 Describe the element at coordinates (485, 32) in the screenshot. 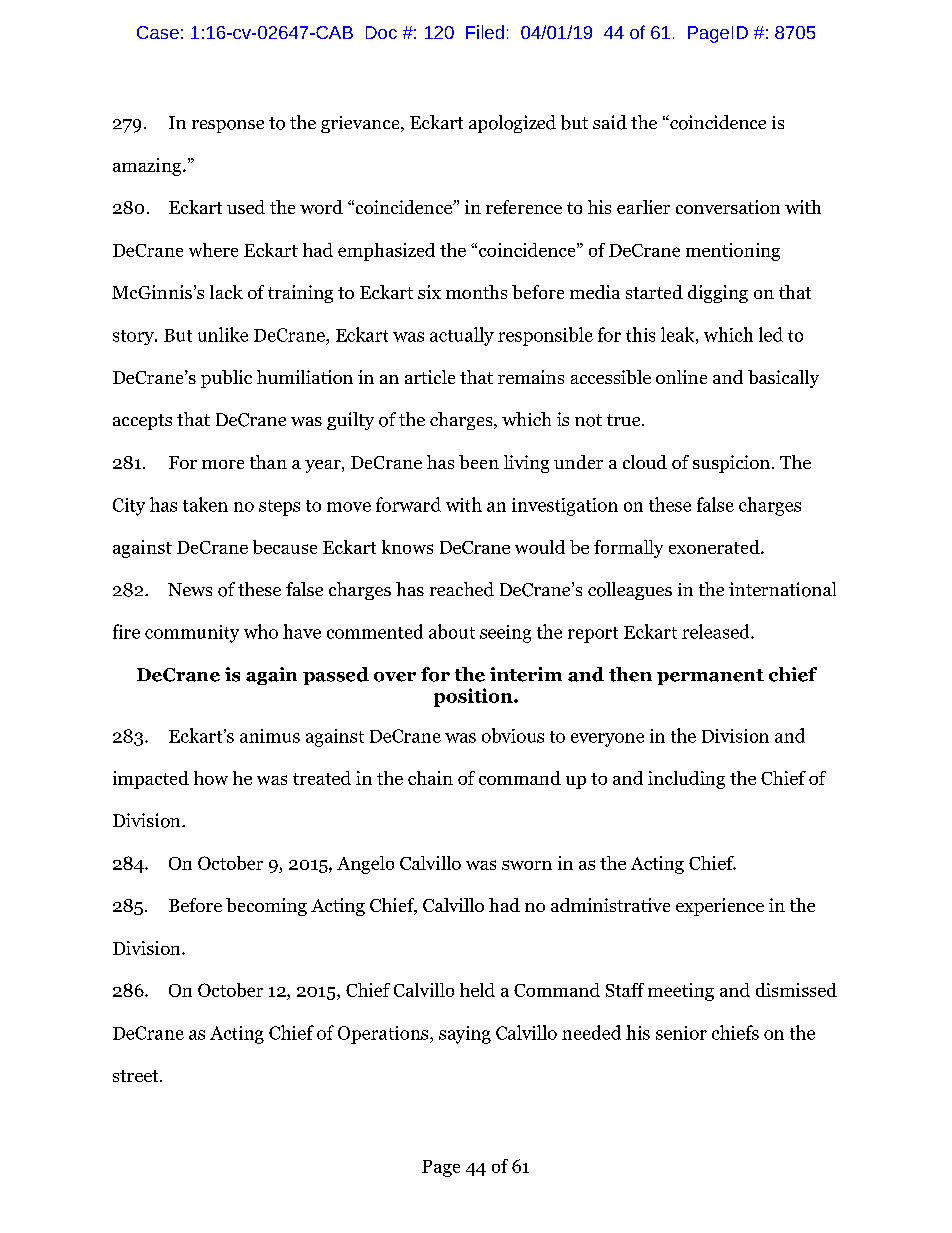

I see `Filed` at that location.
